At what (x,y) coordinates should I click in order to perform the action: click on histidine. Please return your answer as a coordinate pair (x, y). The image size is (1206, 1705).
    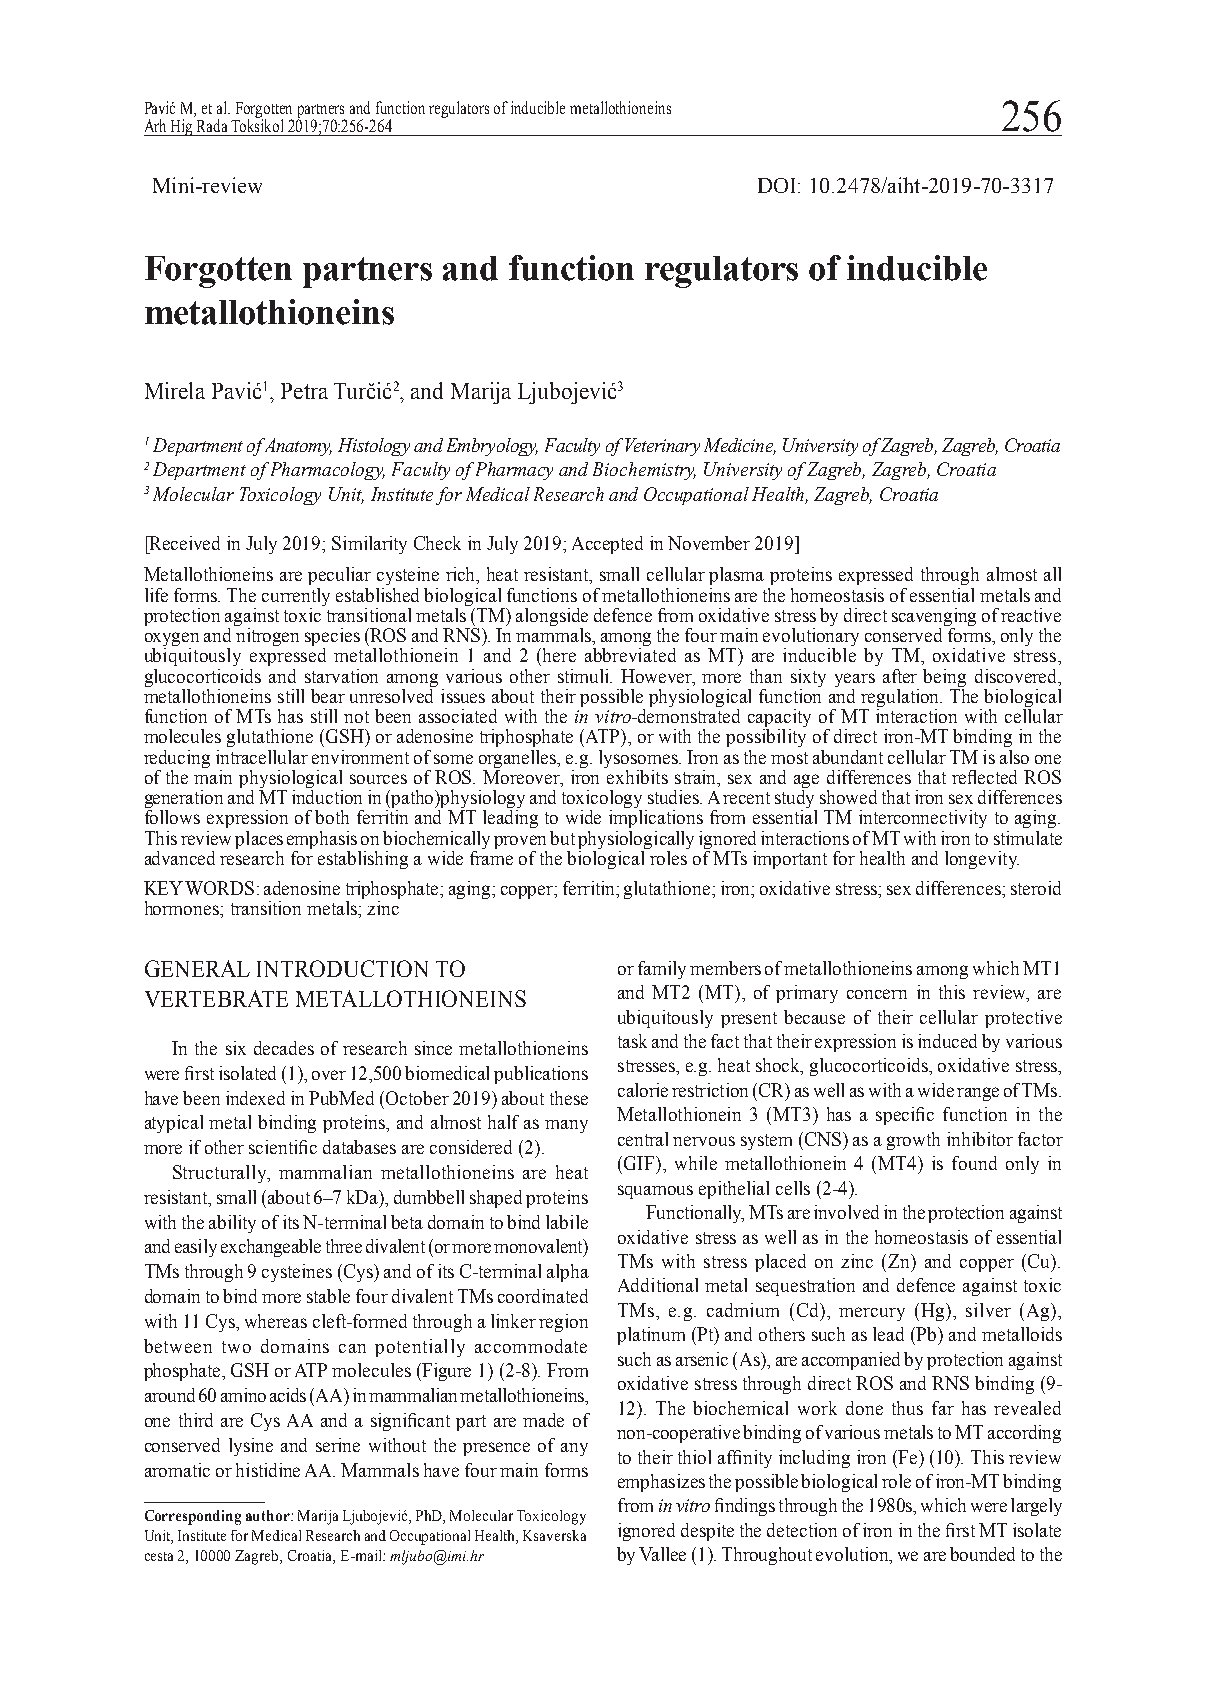
    Looking at the image, I should click on (268, 1470).
